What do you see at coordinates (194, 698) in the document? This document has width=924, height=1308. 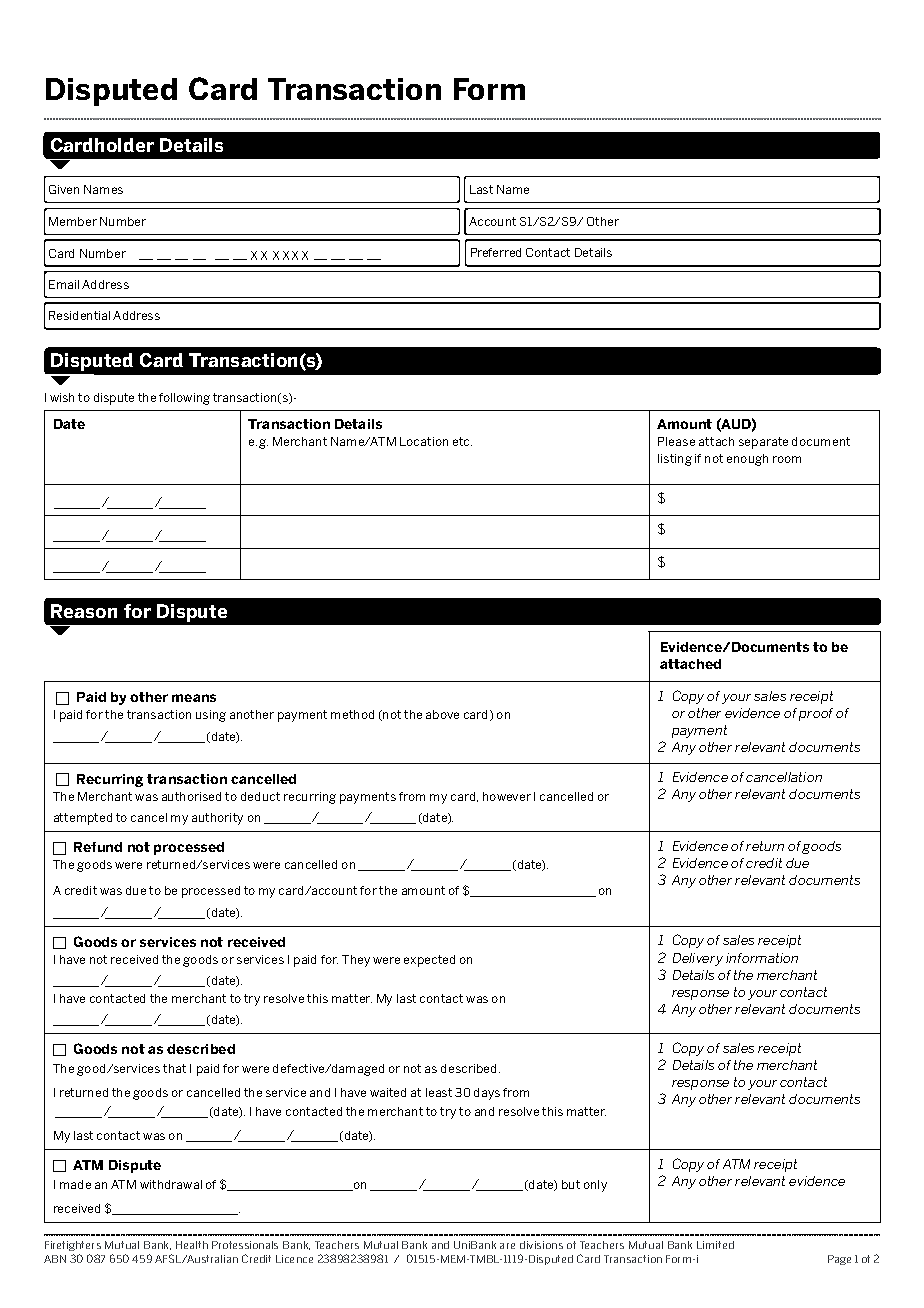 I see `means` at bounding box center [194, 698].
